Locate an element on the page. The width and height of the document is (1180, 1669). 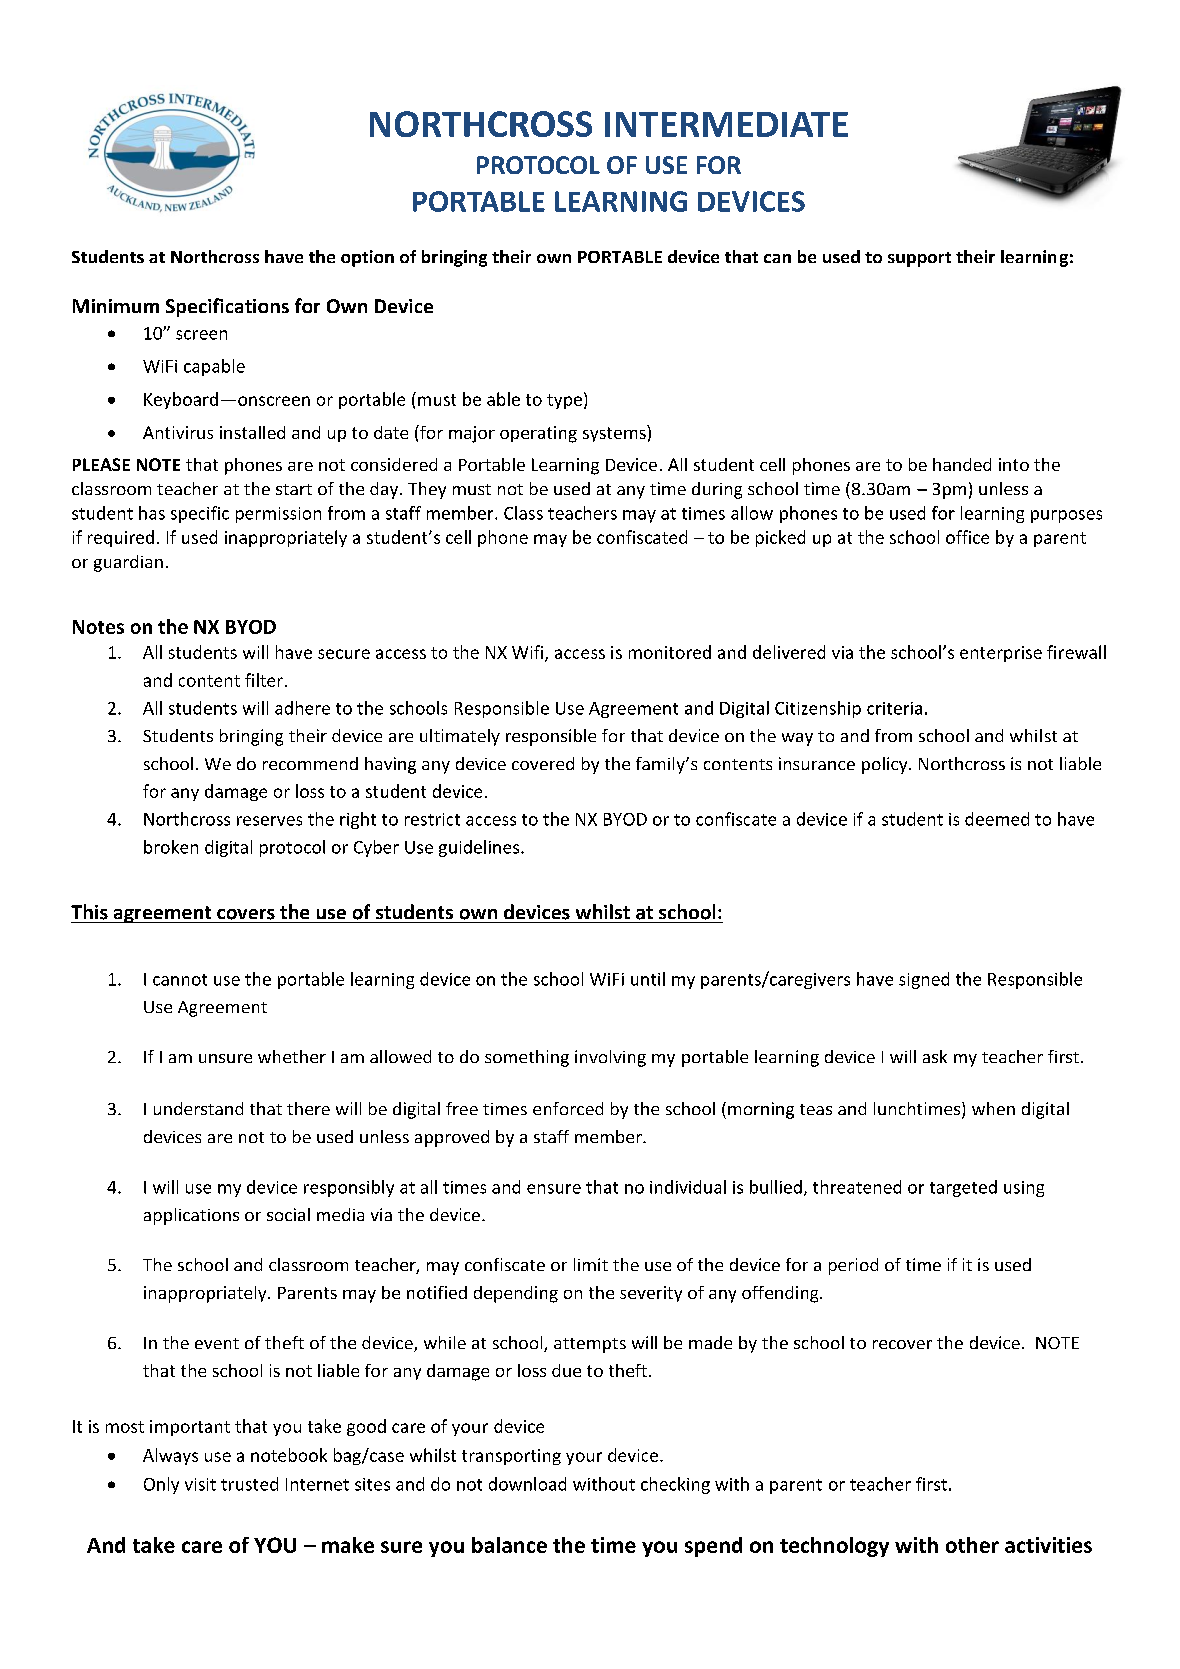
limit is located at coordinates (591, 1264).
